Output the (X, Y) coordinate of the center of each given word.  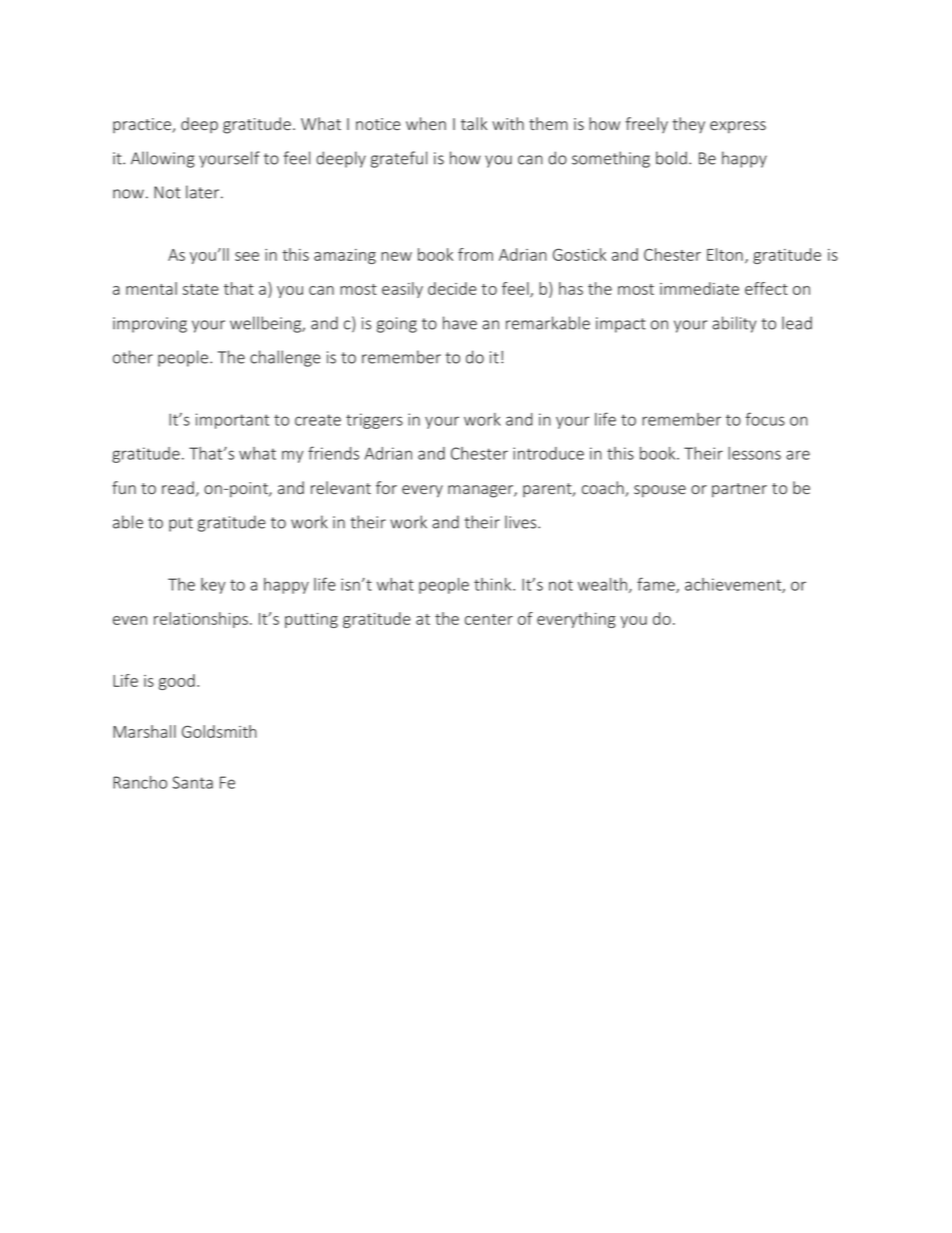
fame (657, 585)
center (489, 619)
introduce (548, 453)
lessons (754, 453)
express (738, 127)
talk (474, 123)
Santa (193, 782)
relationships (201, 620)
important (232, 421)
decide (452, 288)
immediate (699, 288)
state (201, 289)
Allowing (163, 159)
